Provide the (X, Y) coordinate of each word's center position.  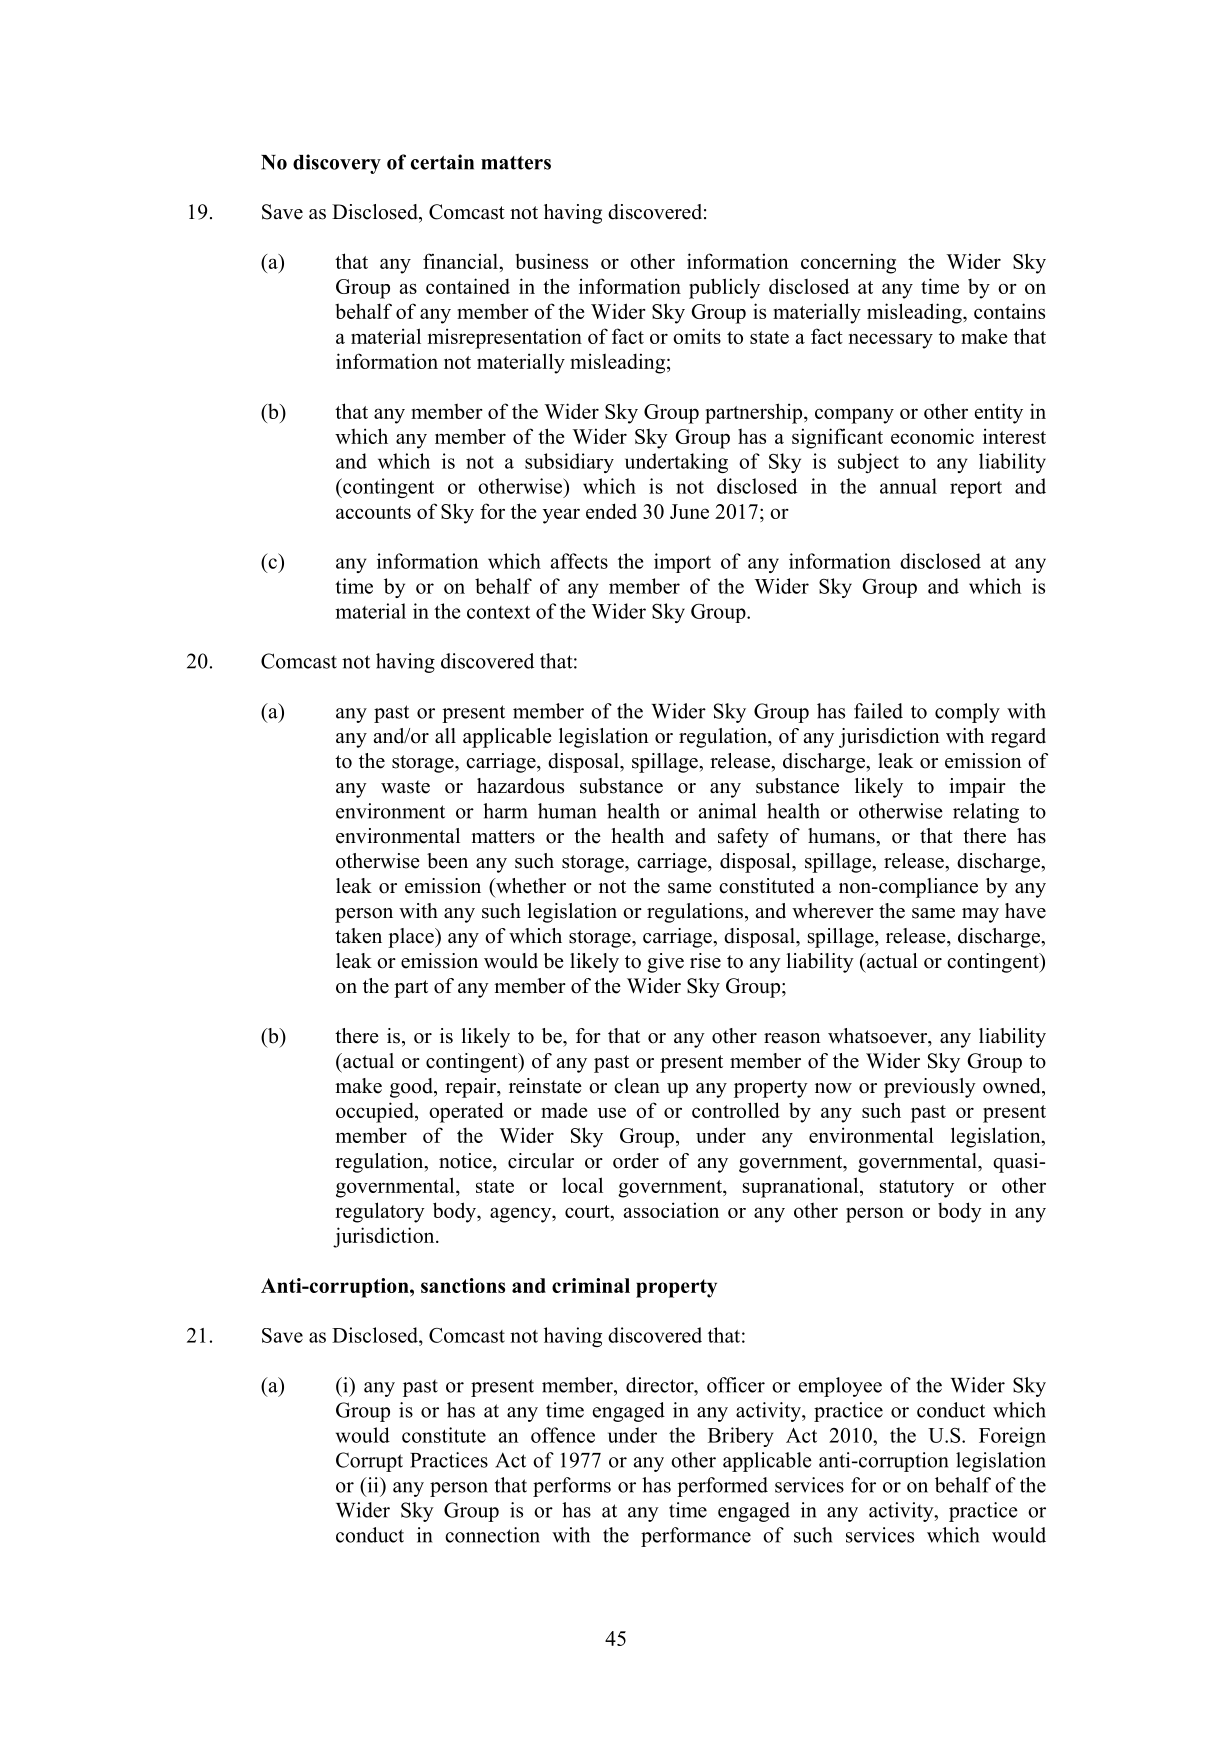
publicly (724, 288)
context (498, 612)
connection (492, 1535)
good (412, 1088)
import (682, 563)
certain (442, 162)
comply (967, 713)
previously (930, 1088)
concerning (848, 263)
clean (637, 1086)
